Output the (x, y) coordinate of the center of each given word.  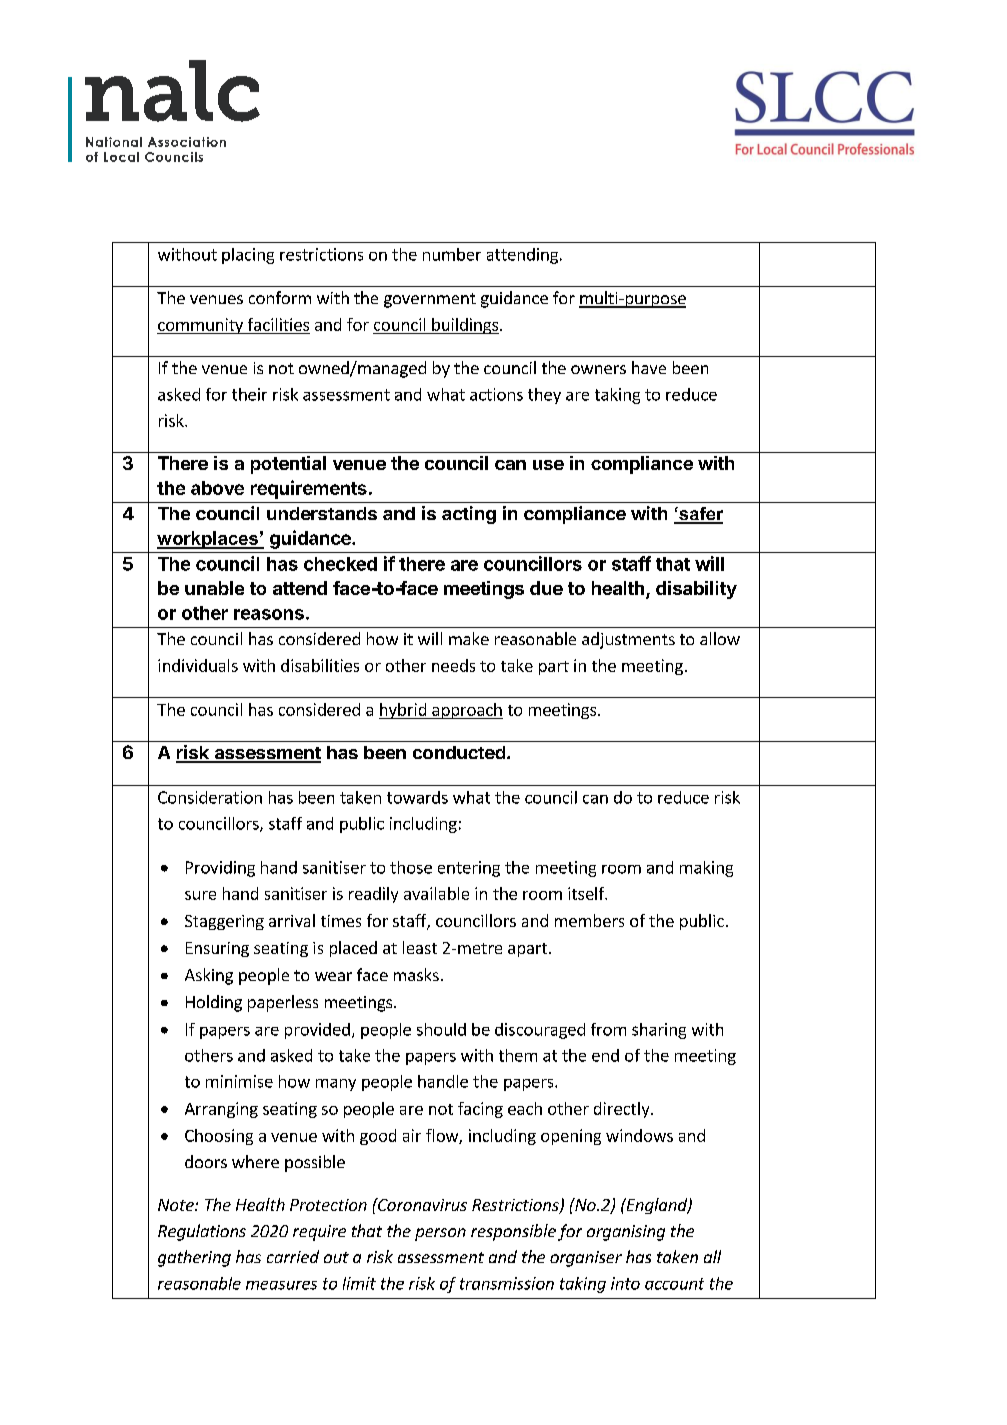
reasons (269, 614)
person (440, 1234)
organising (626, 1233)
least (420, 947)
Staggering (224, 922)
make (469, 638)
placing (248, 256)
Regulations (202, 1232)
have (649, 367)
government (430, 300)
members (589, 920)
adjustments (628, 640)
